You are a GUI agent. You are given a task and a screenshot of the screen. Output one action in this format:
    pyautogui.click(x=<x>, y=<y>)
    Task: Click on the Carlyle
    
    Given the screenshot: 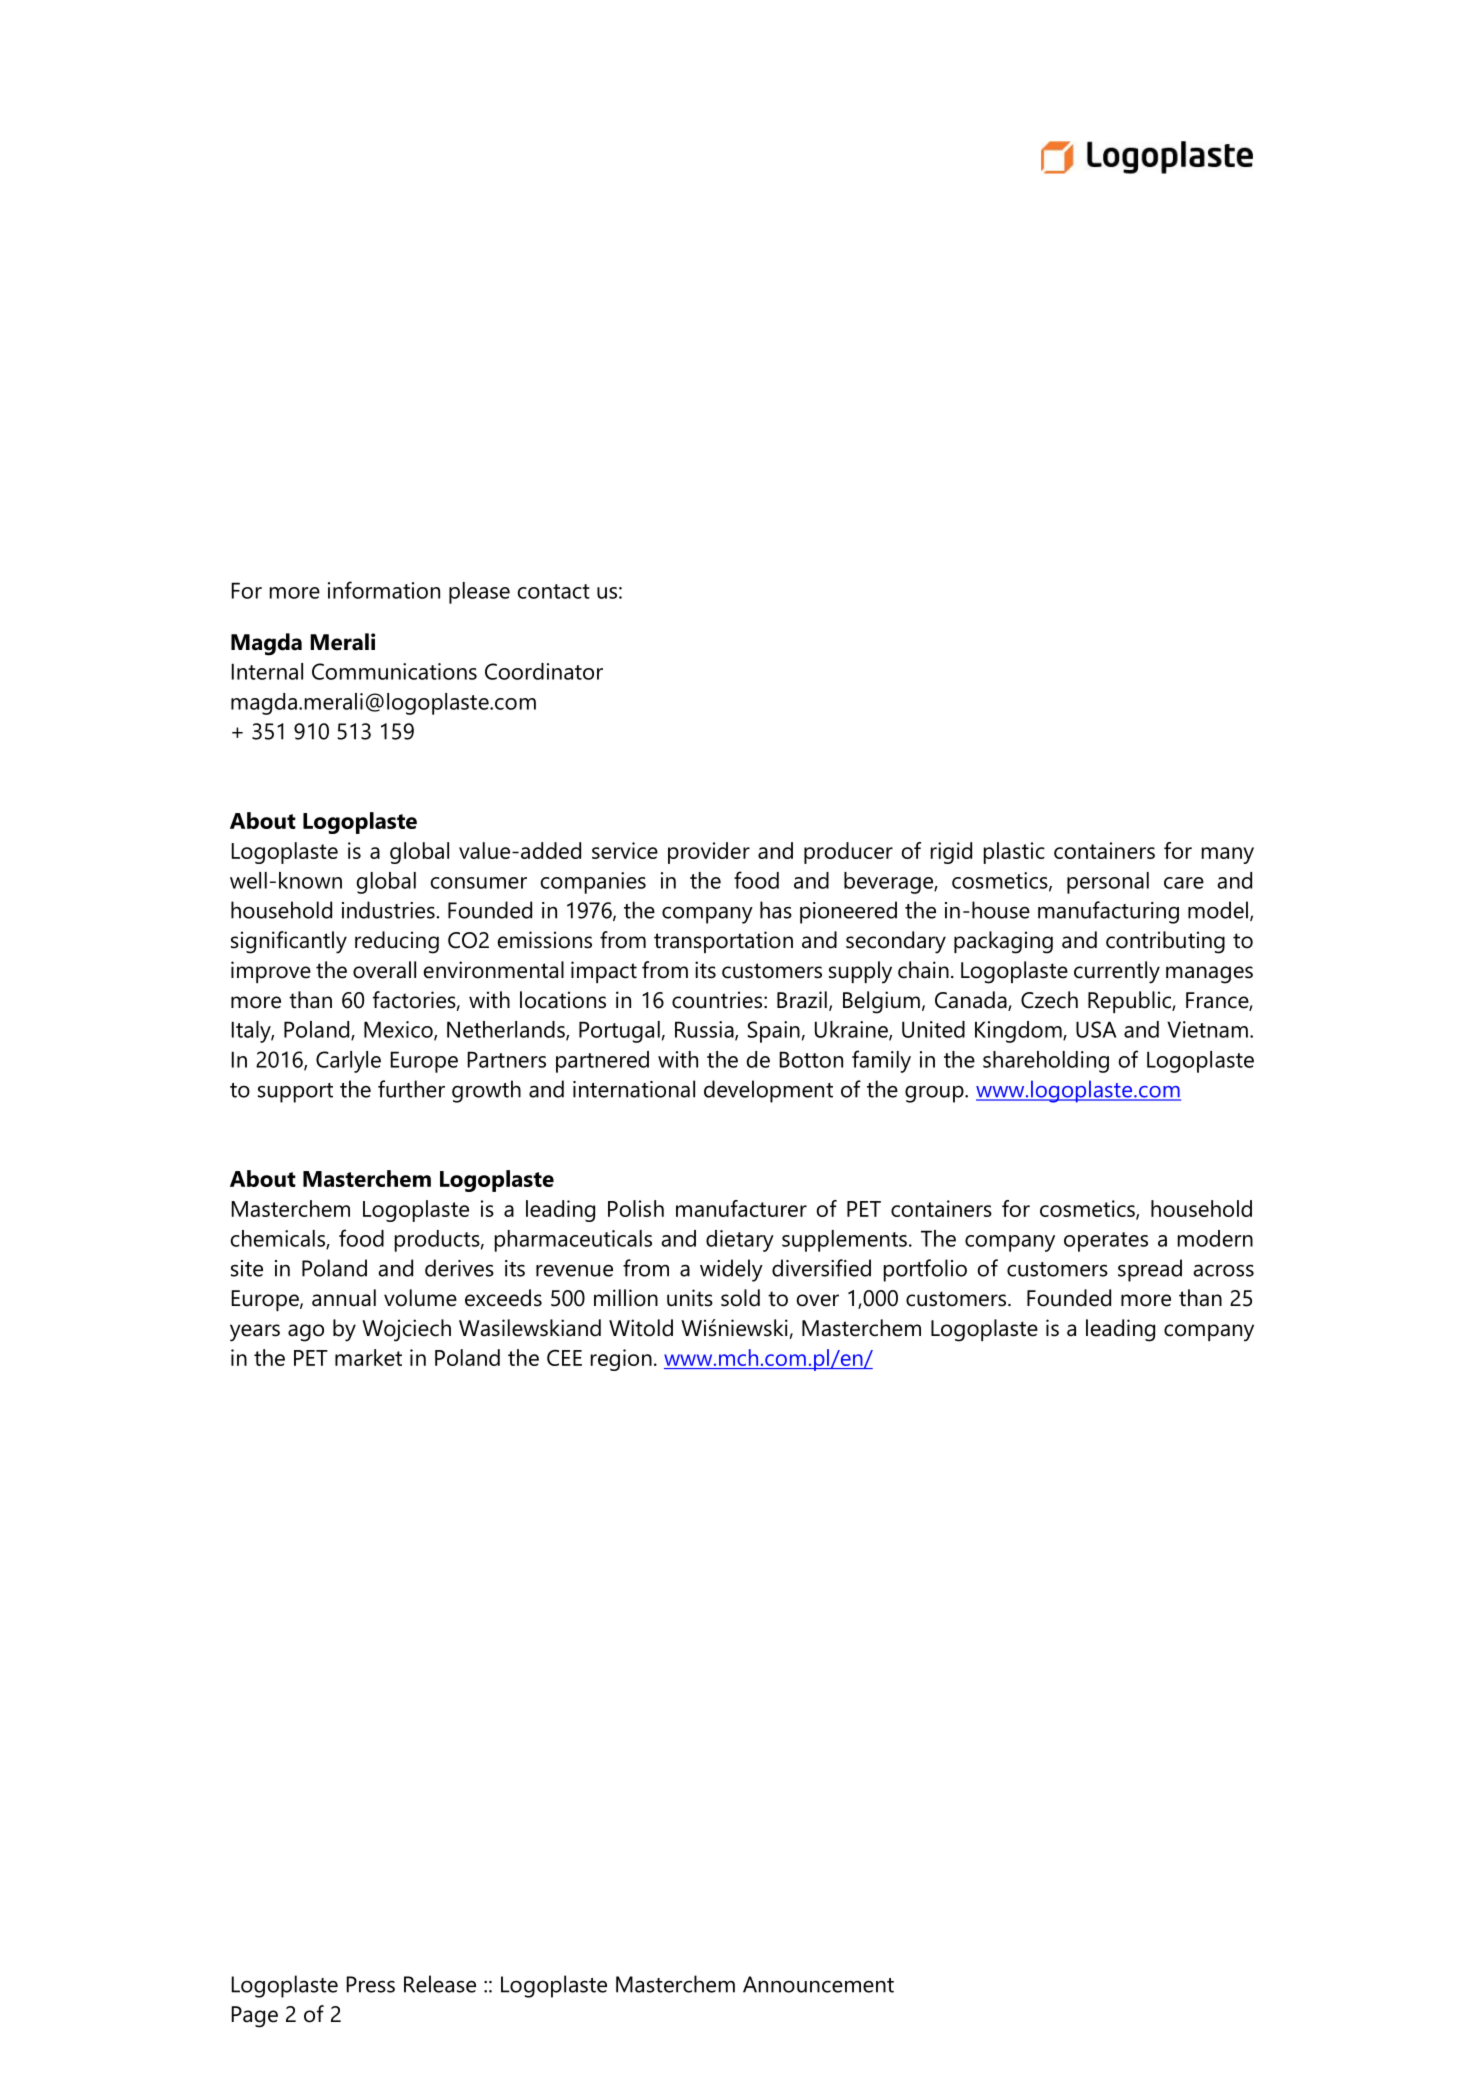 What is the action you would take?
    pyautogui.click(x=348, y=1062)
